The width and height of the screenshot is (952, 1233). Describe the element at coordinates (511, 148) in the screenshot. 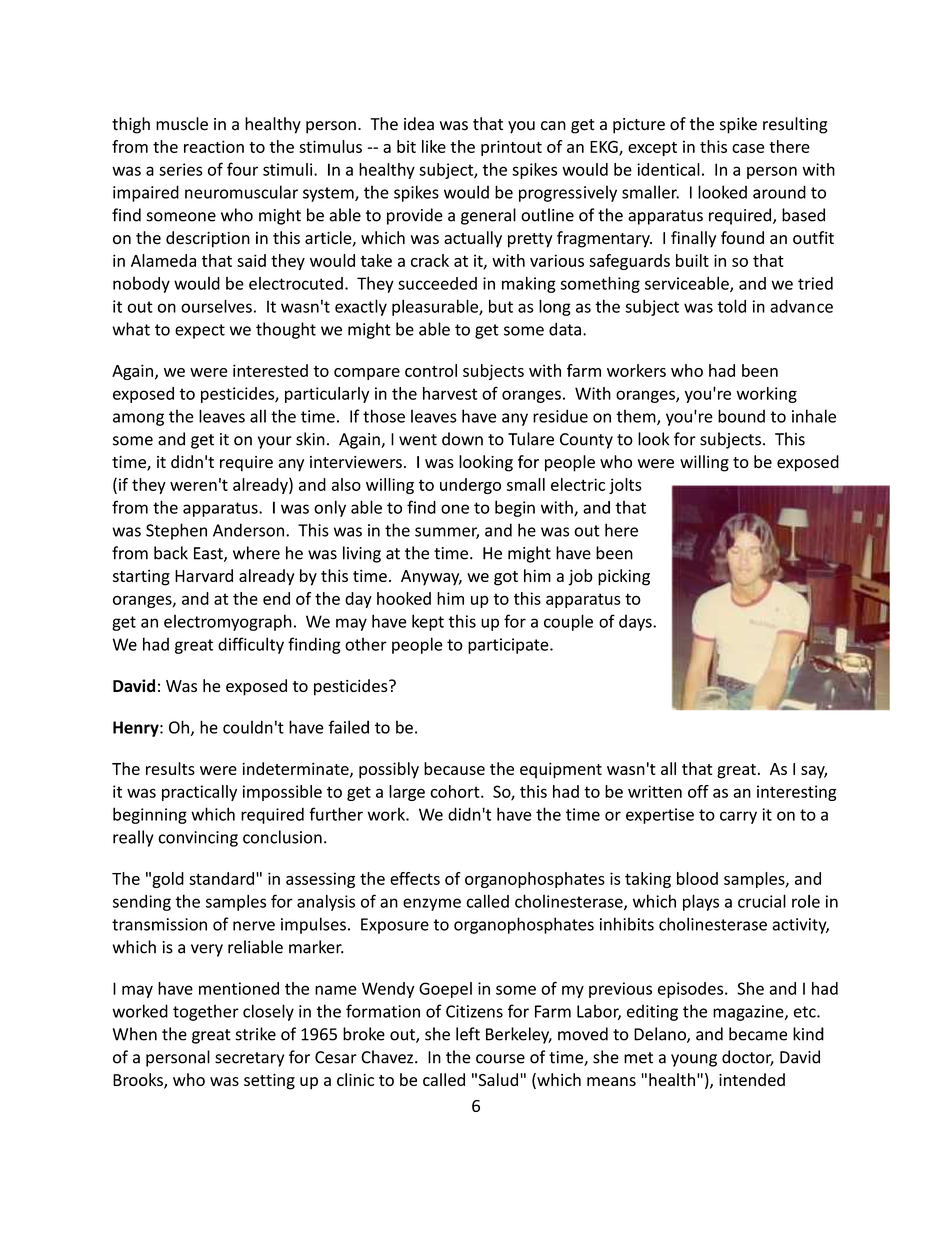

I see `printout` at that location.
